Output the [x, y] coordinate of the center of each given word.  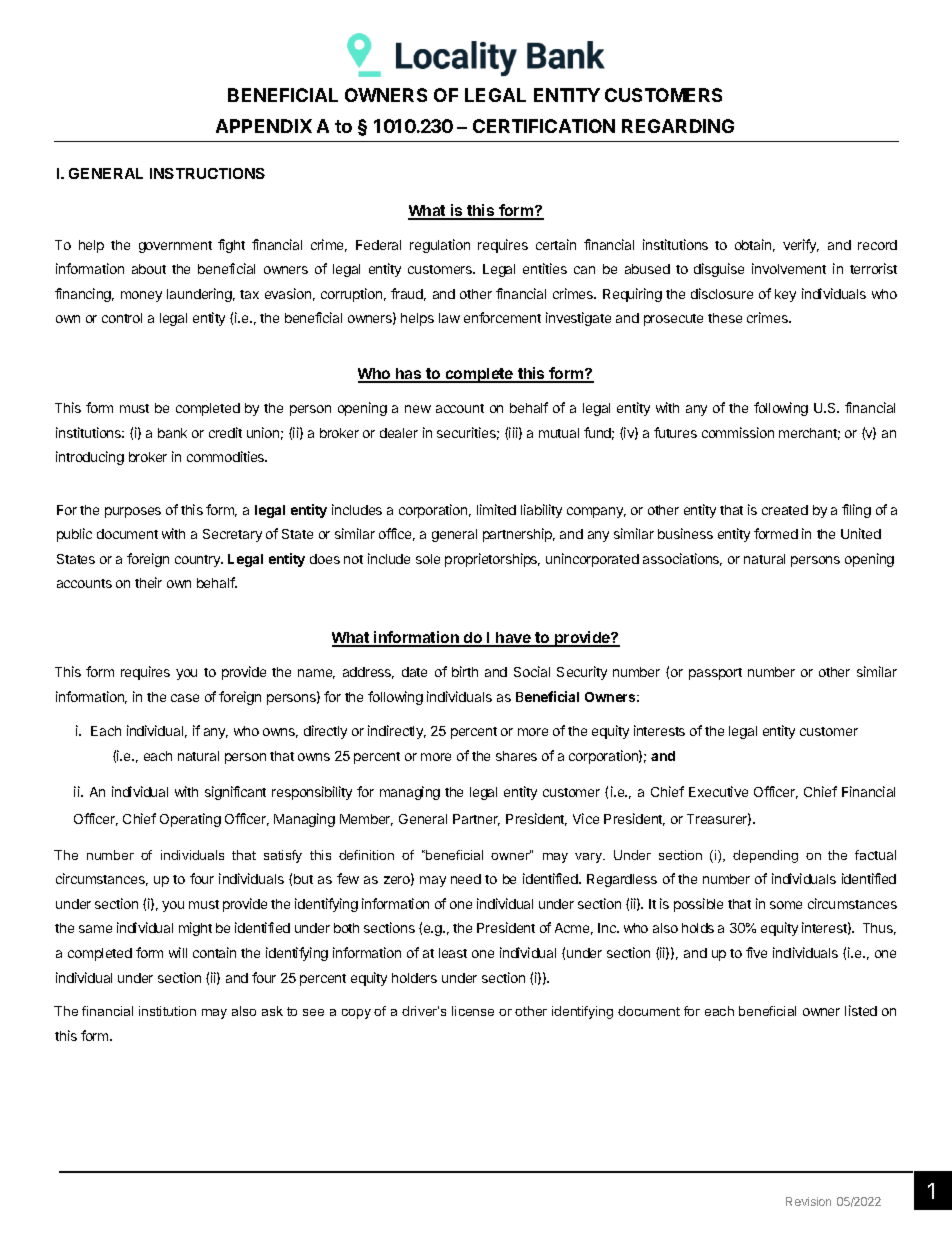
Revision [808, 1201]
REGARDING [678, 126]
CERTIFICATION [544, 126]
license [473, 1011]
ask [272, 1011]
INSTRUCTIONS [207, 173]
